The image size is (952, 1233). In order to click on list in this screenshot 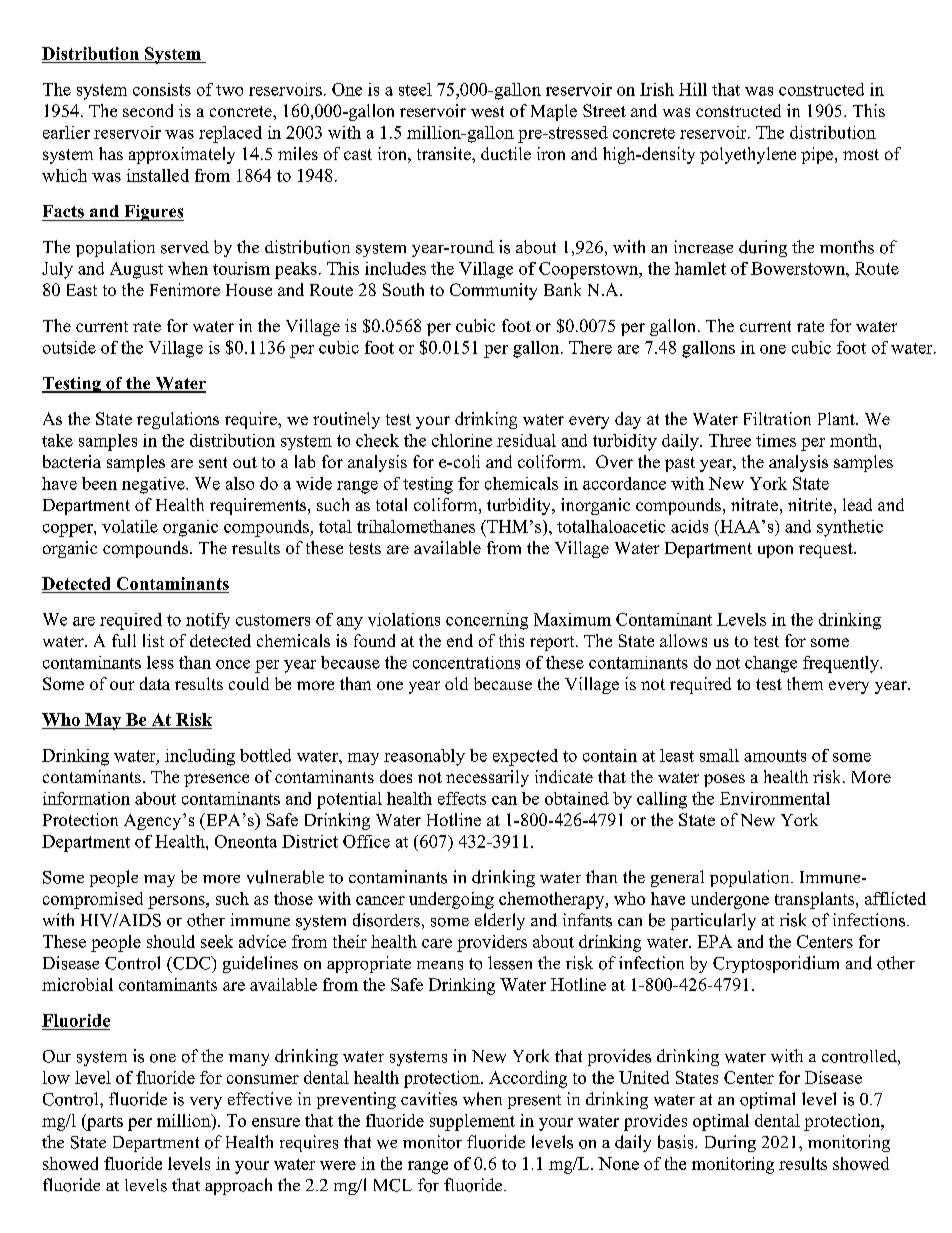, I will do `click(153, 640)`.
